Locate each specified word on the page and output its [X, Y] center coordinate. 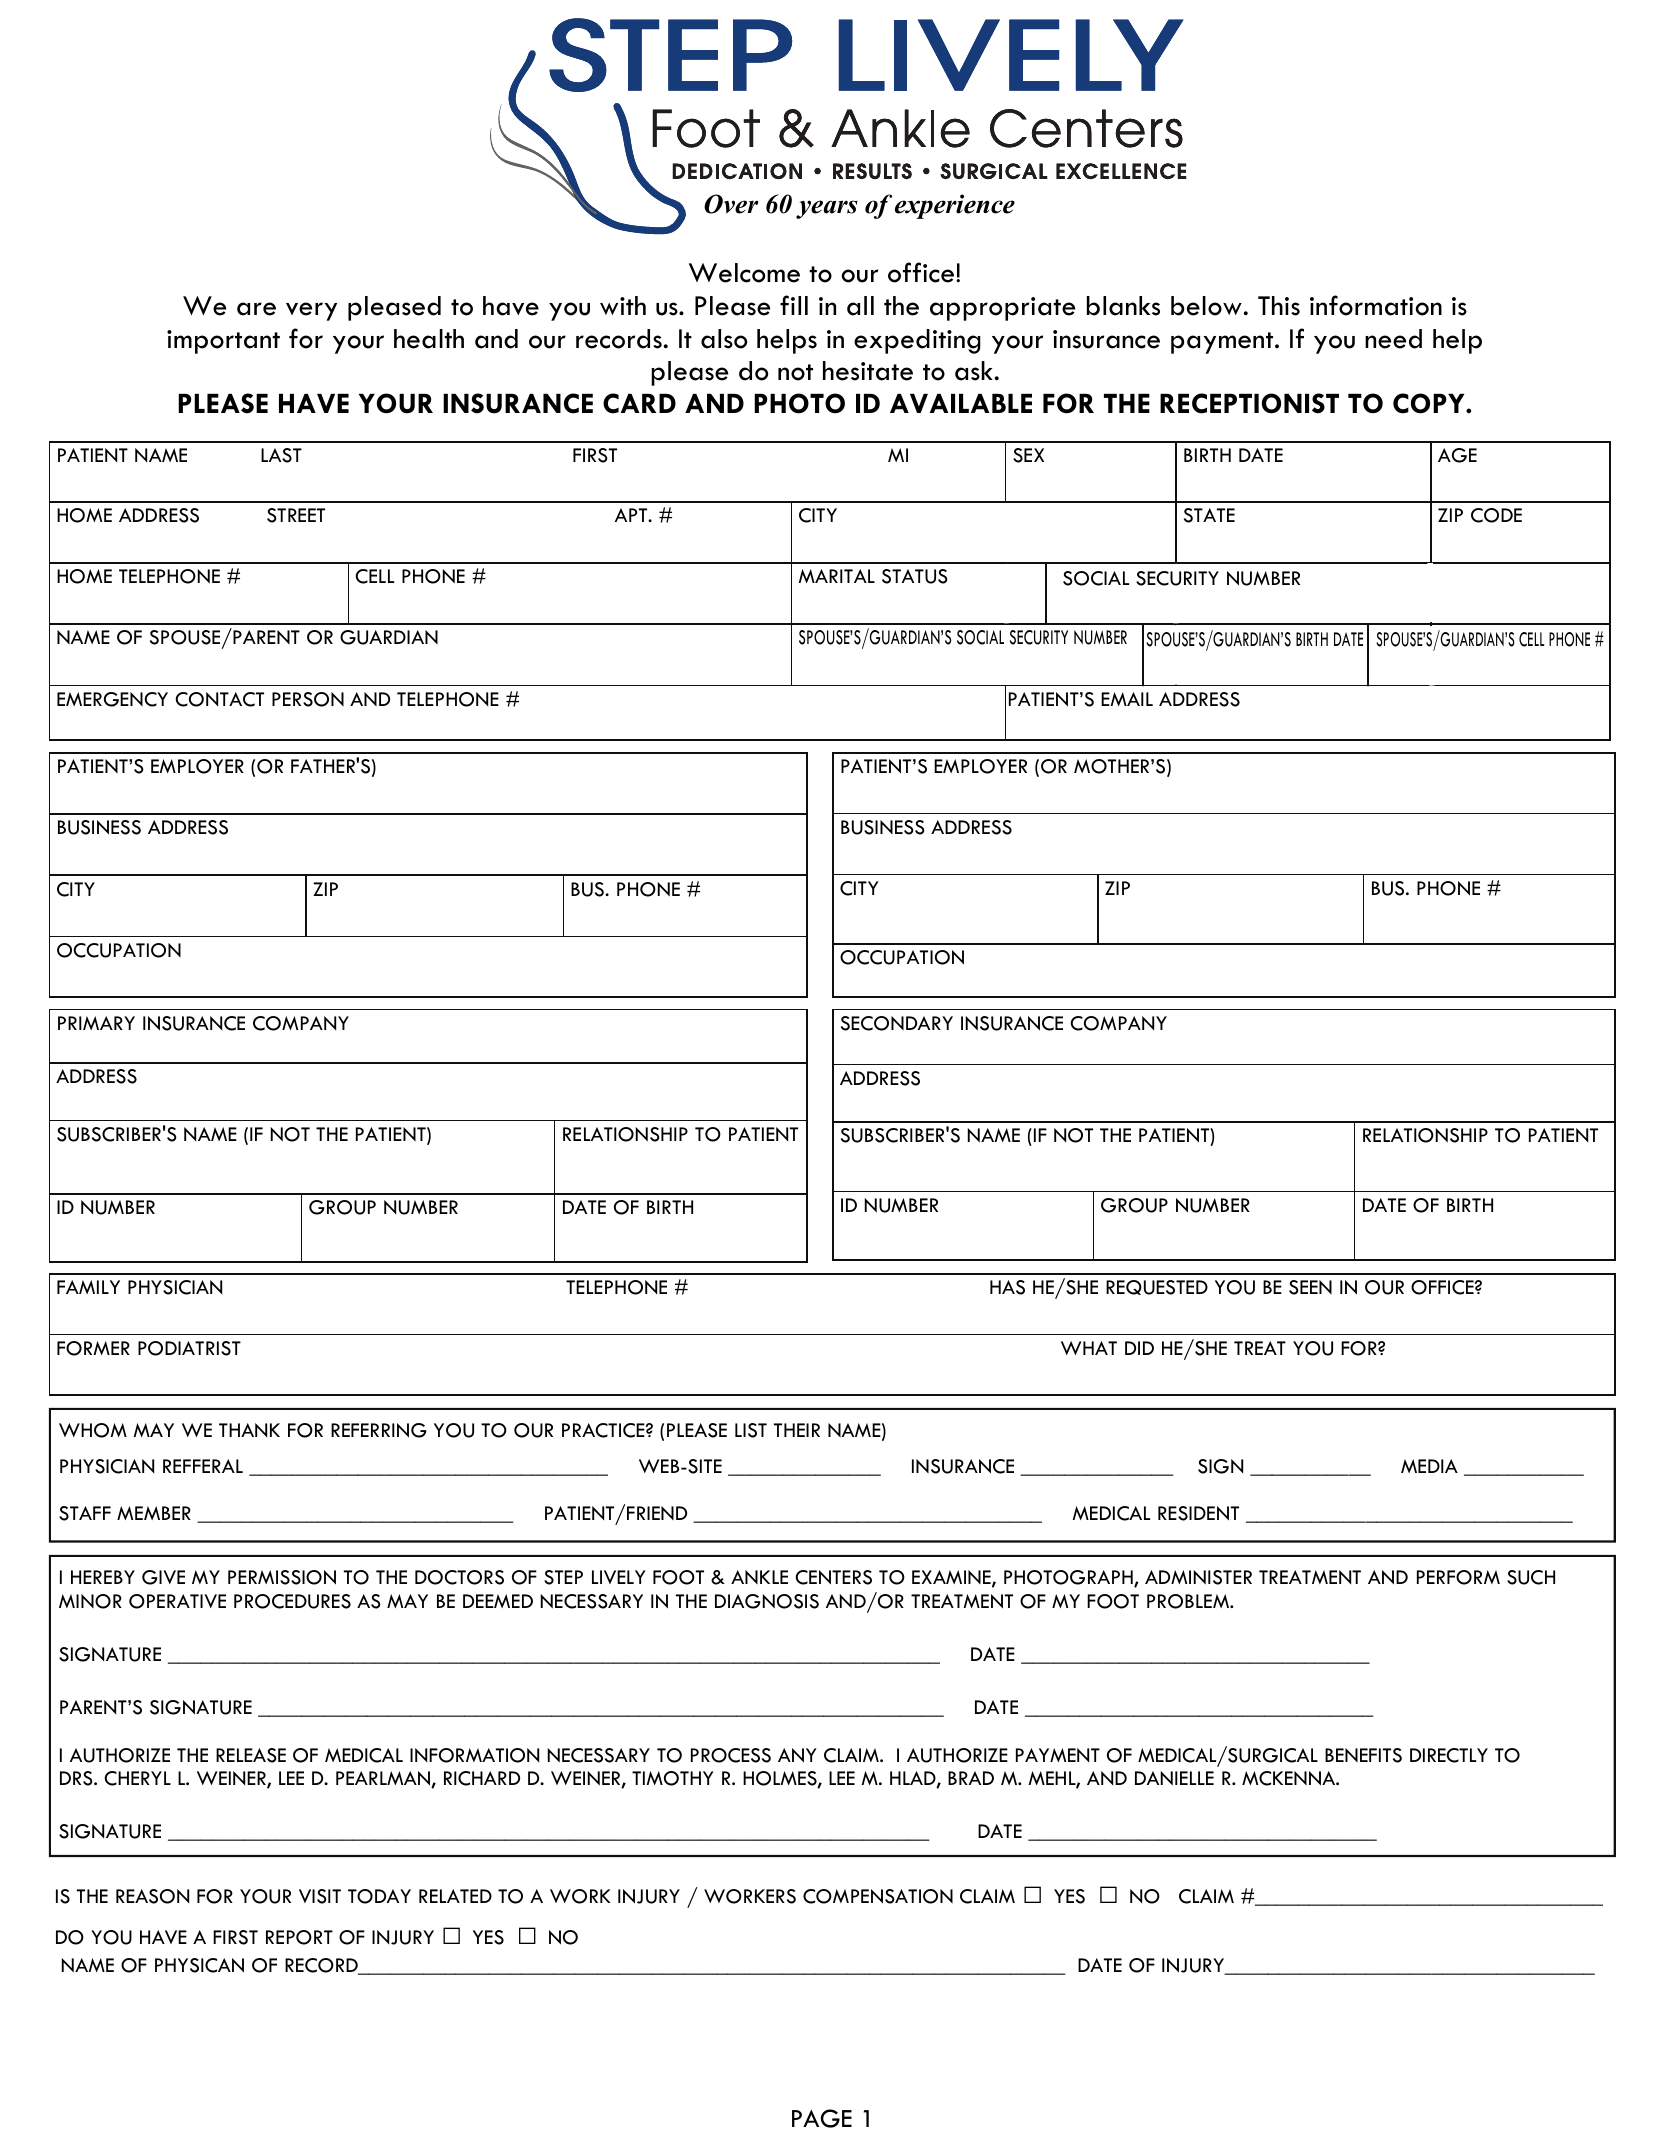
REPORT [299, 1937]
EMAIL [1127, 699]
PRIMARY [96, 1023]
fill [794, 305]
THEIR [797, 1430]
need [1393, 339]
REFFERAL [203, 1466]
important [223, 342]
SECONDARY [897, 1023]
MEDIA [1429, 1466]
